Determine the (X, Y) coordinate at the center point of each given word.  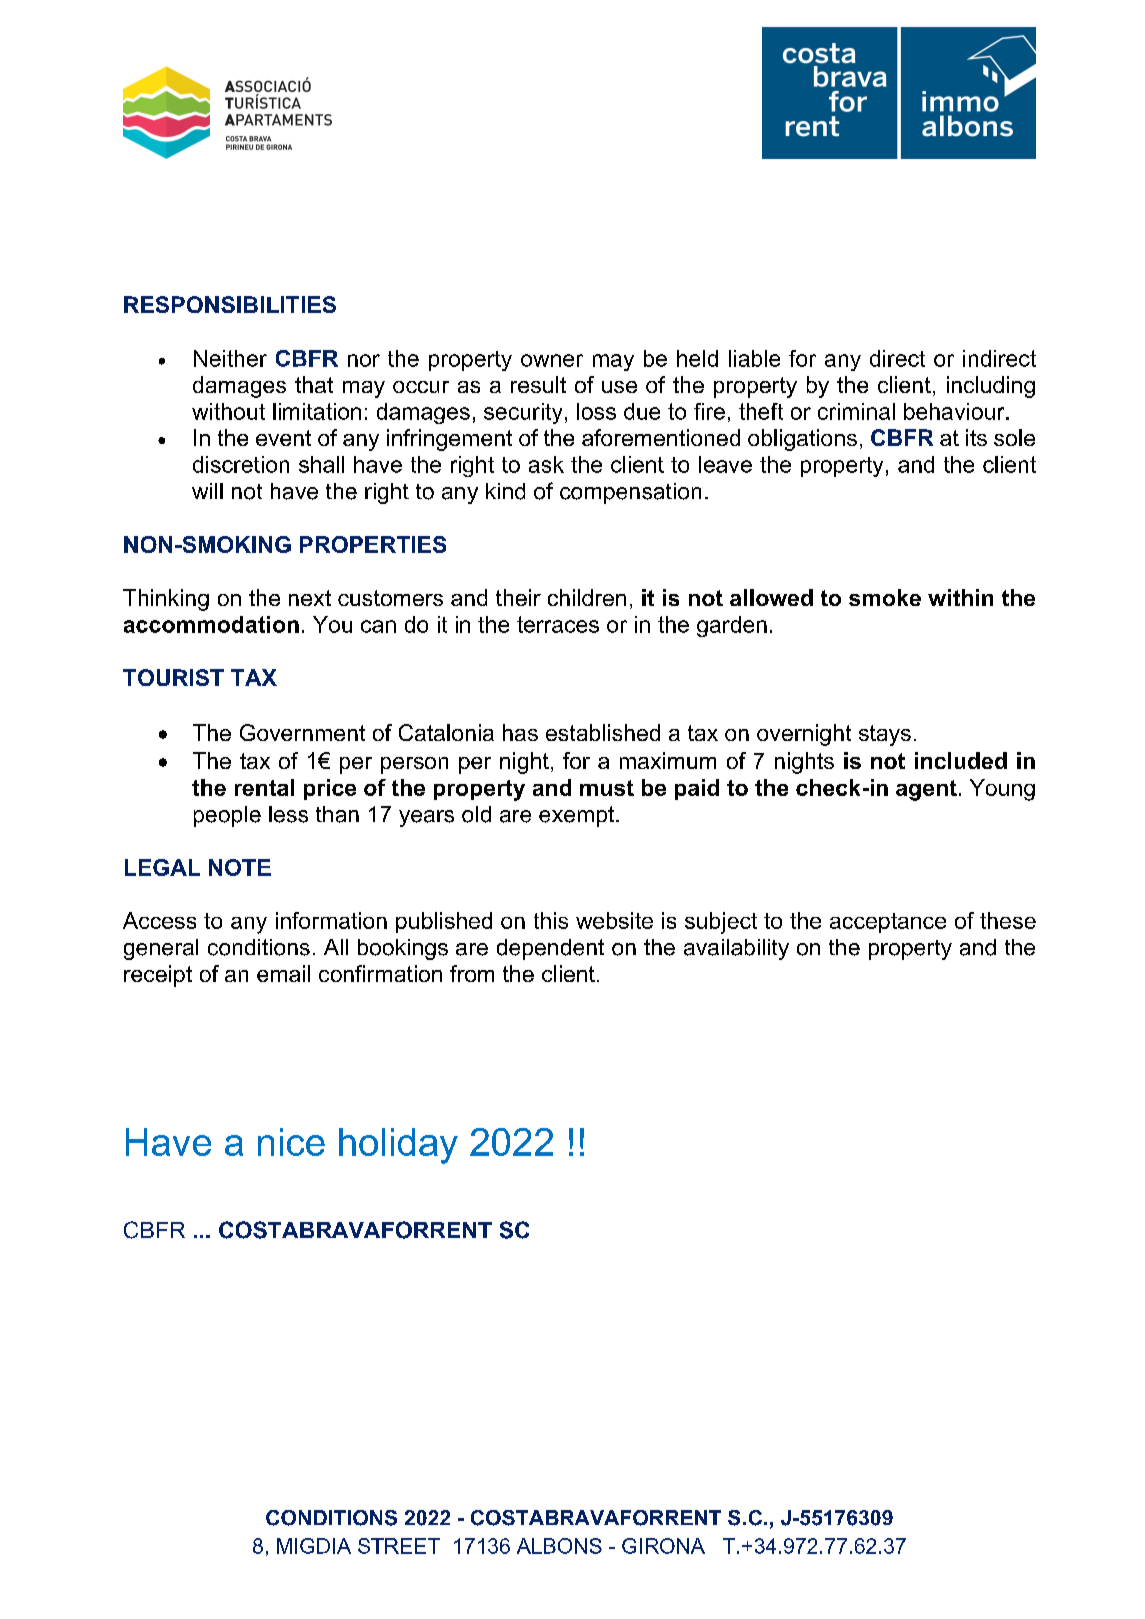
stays (885, 735)
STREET (399, 1546)
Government (302, 732)
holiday (398, 1146)
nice (291, 1142)
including (991, 387)
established (603, 732)
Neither (230, 358)
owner (552, 360)
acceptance (888, 923)
